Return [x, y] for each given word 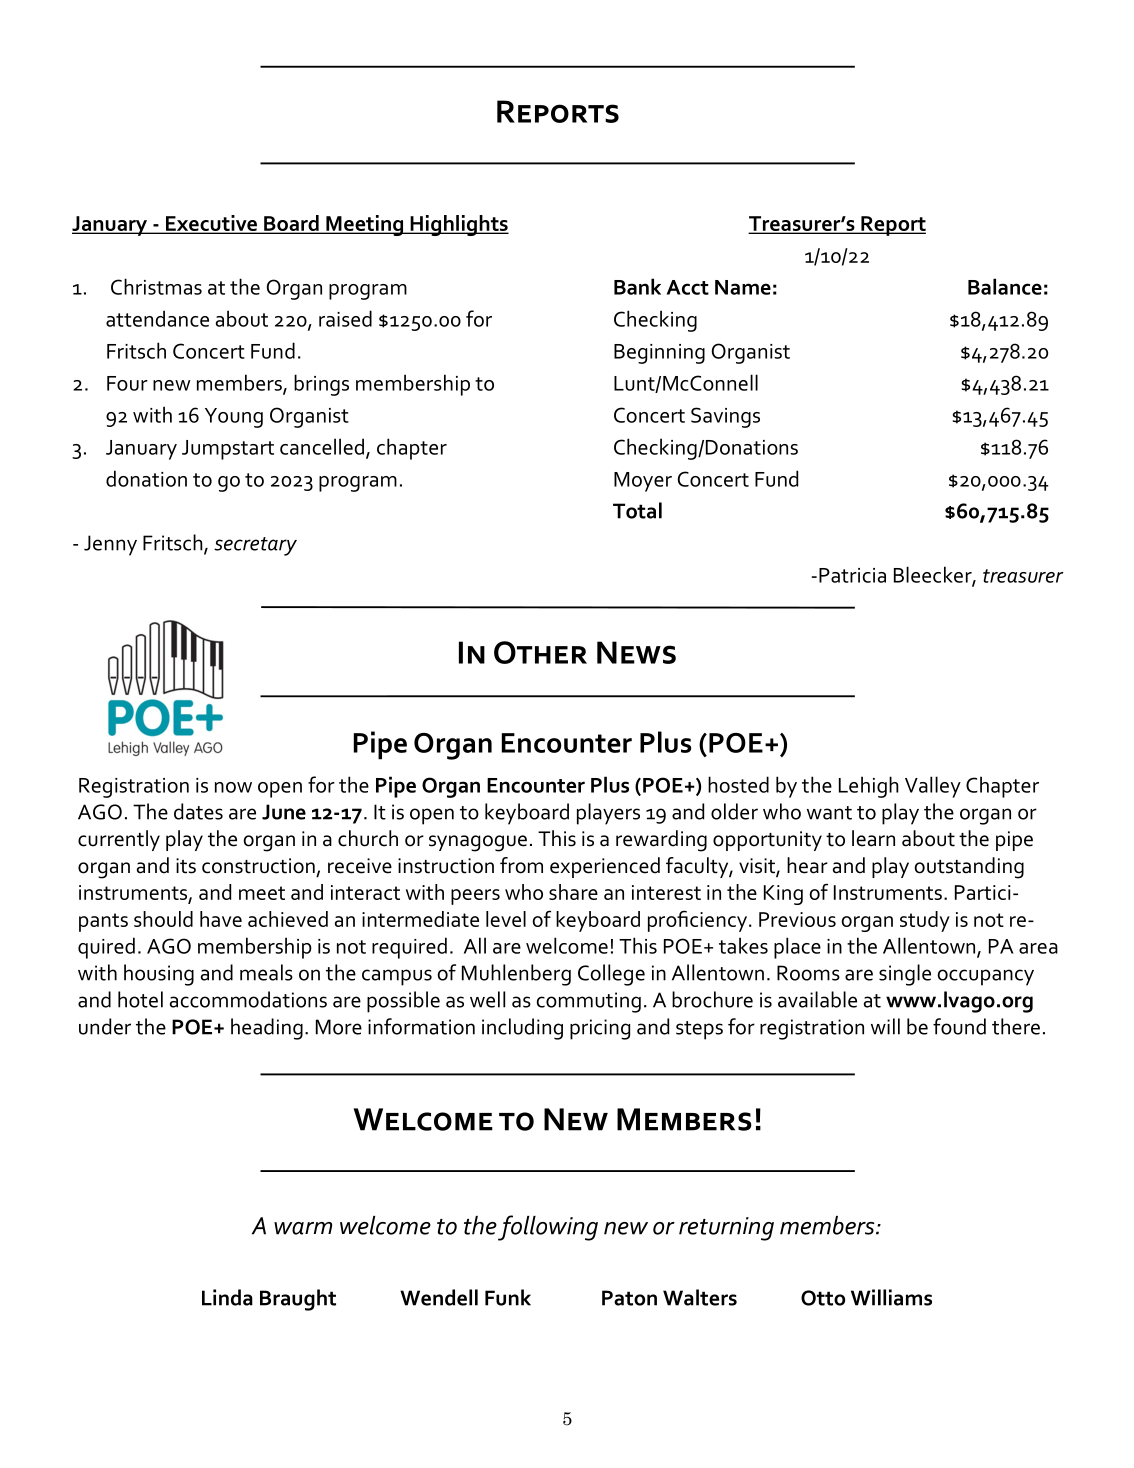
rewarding [661, 841]
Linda [227, 1297]
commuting [588, 1002]
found [959, 1026]
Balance [1005, 286]
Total [637, 510]
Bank [637, 286]
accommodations [248, 999]
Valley [933, 787]
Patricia [852, 575]
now [233, 787]
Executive [211, 224]
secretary [255, 546]
